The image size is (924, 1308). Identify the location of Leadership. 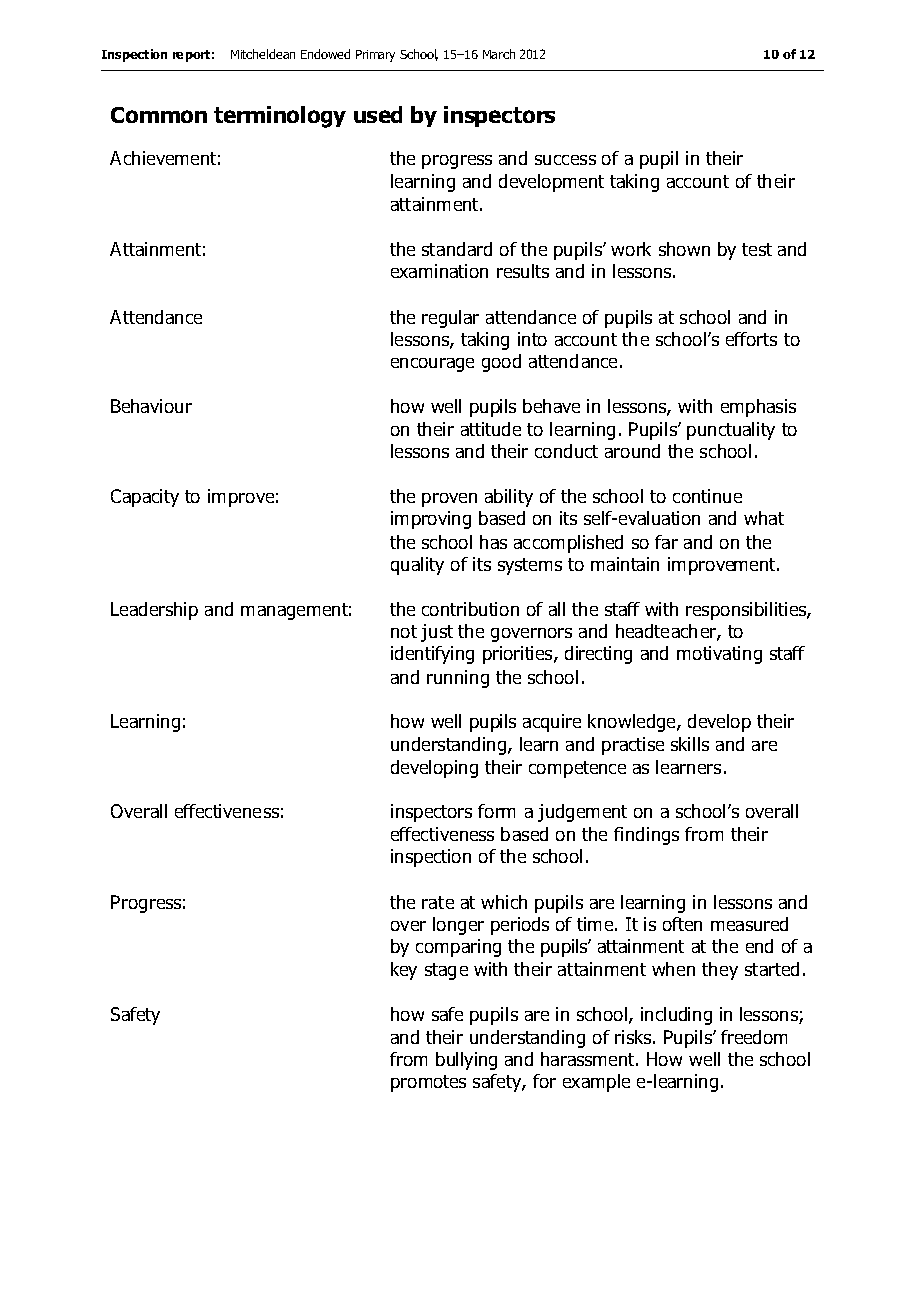
(154, 611).
